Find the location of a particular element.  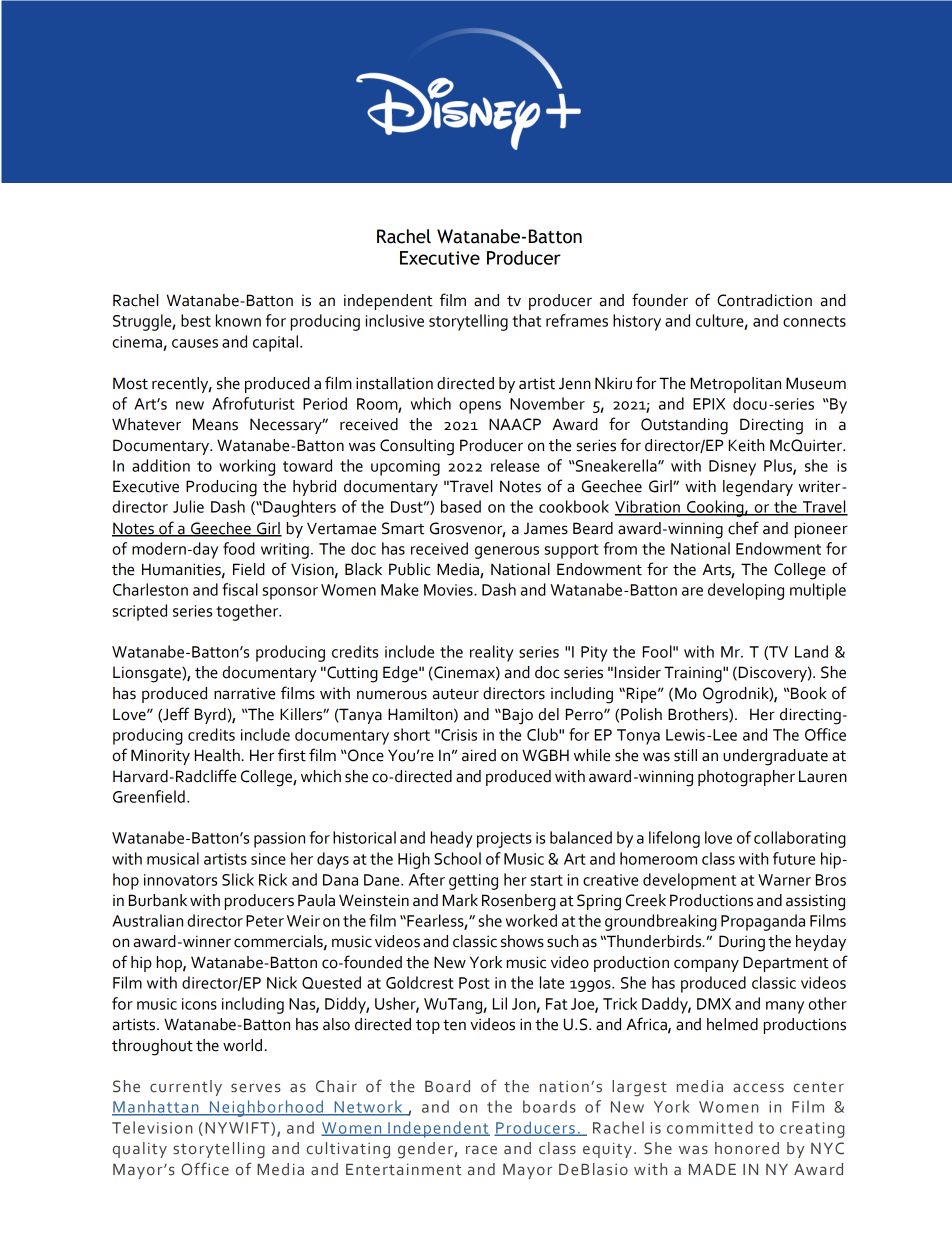

Contradiction is located at coordinates (764, 300).
